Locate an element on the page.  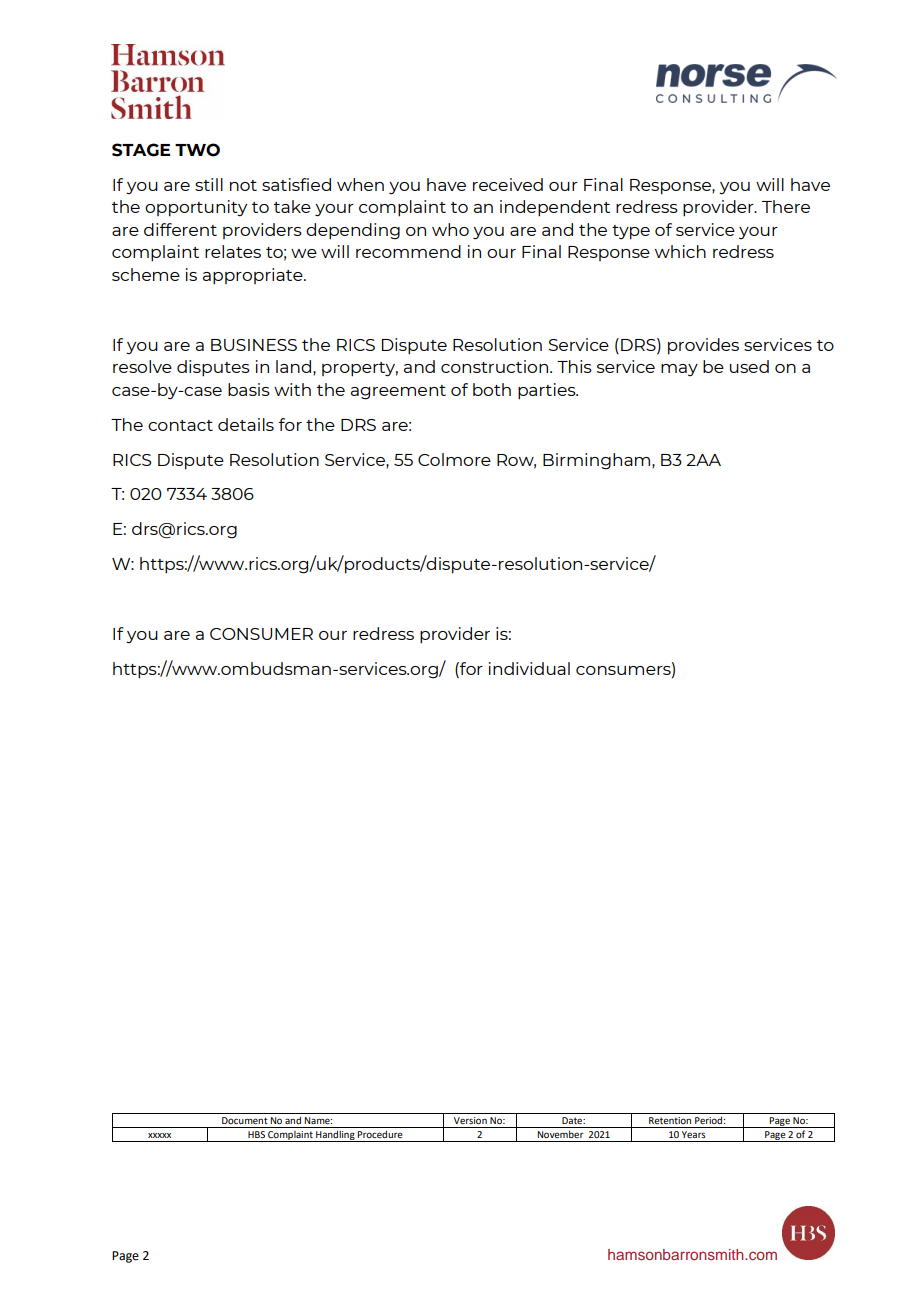
Birmingham is located at coordinates (598, 461).
